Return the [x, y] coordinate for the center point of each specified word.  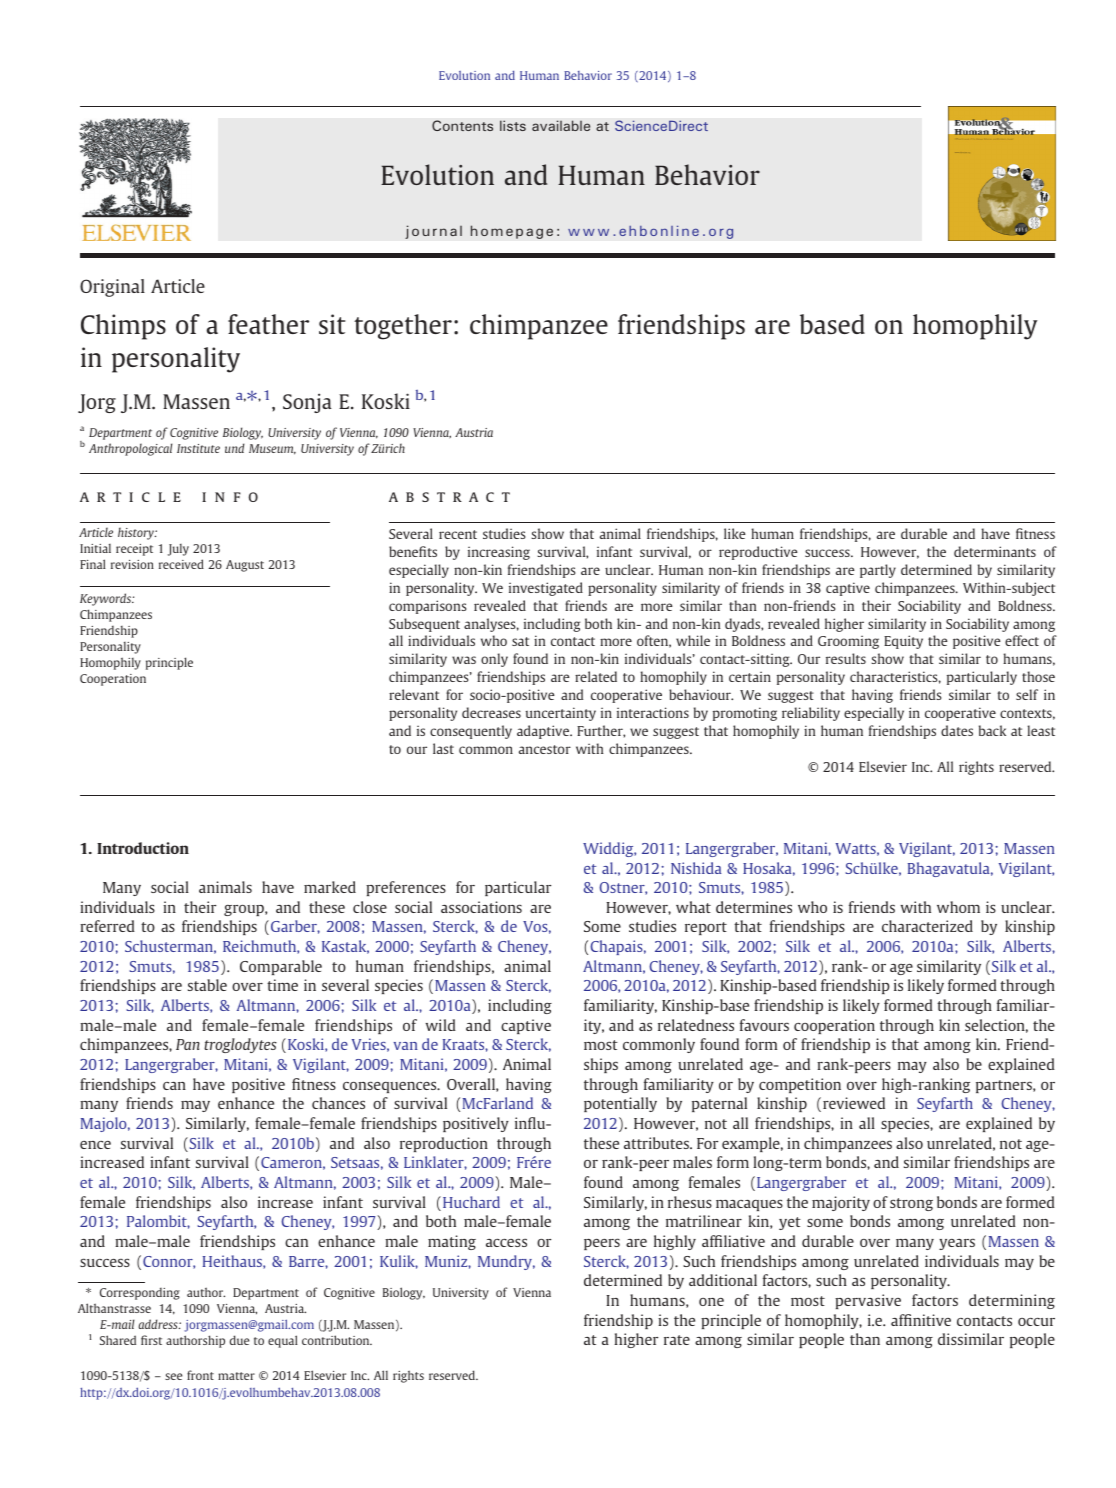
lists [513, 125]
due [239, 1340]
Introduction [143, 848]
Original [112, 288]
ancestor [545, 749]
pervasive [868, 1301]
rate [677, 1340]
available [561, 125]
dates [957, 730]
